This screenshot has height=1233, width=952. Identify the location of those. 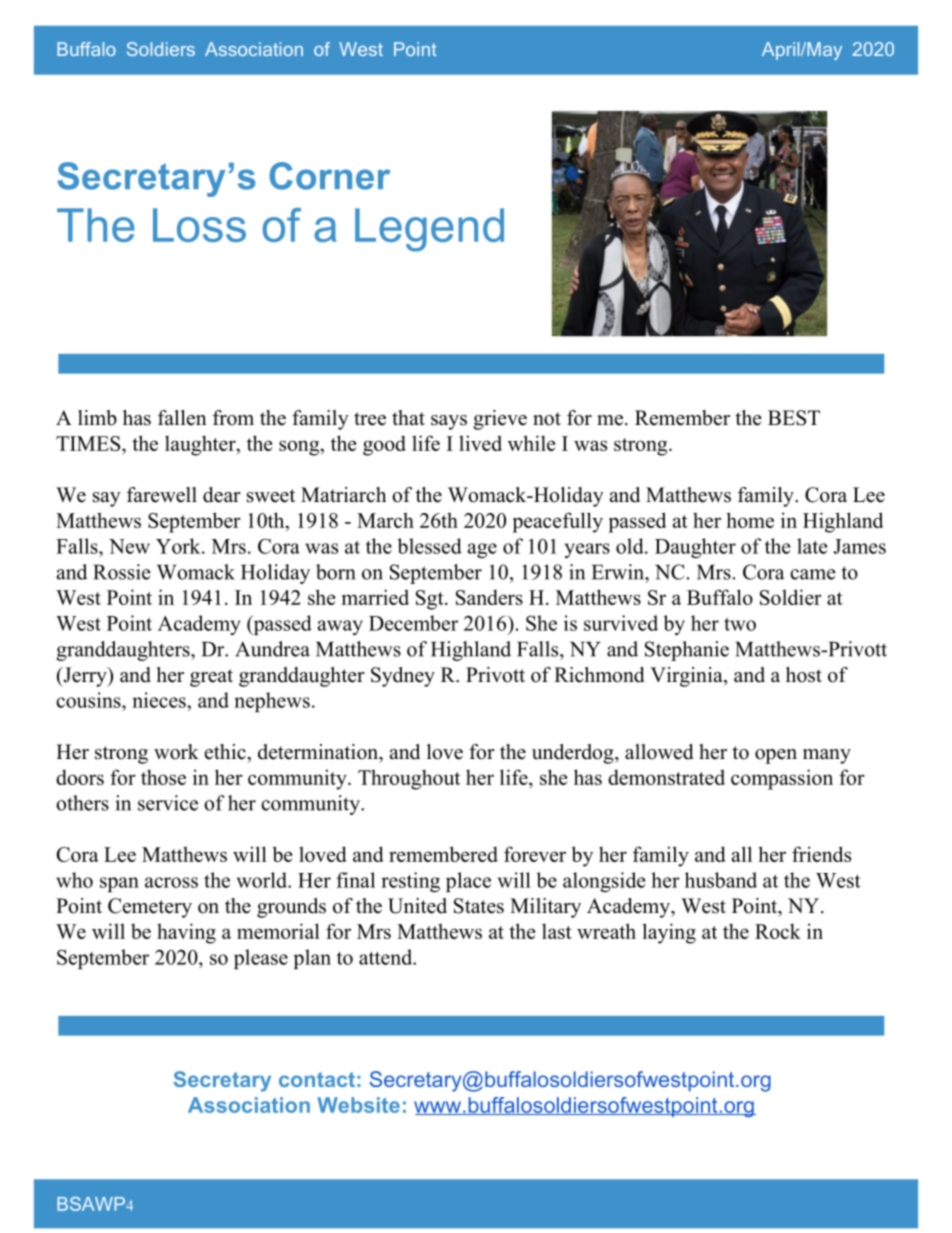
(163, 777).
